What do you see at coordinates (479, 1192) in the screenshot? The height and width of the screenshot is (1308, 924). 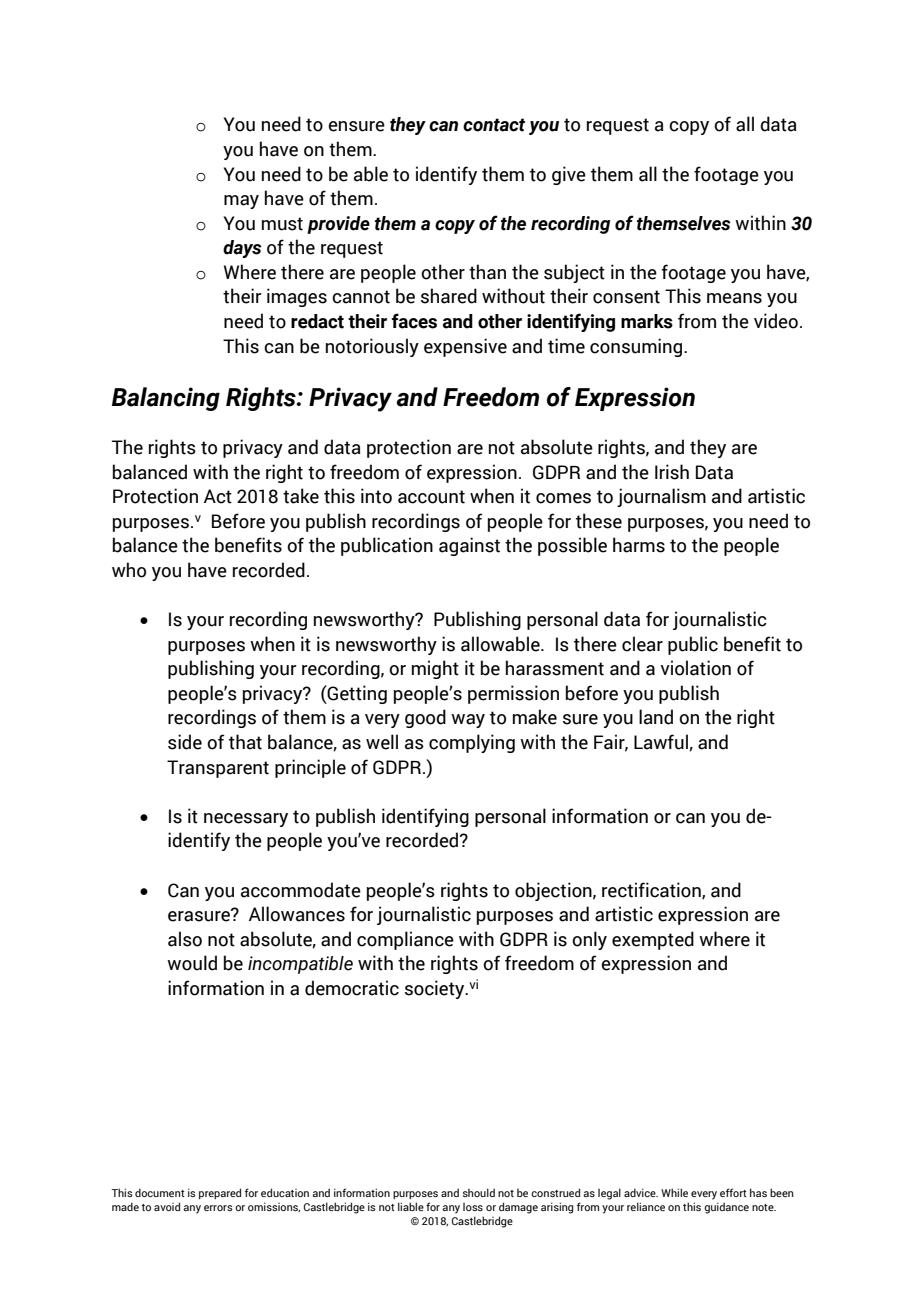 I see `should` at bounding box center [479, 1192].
